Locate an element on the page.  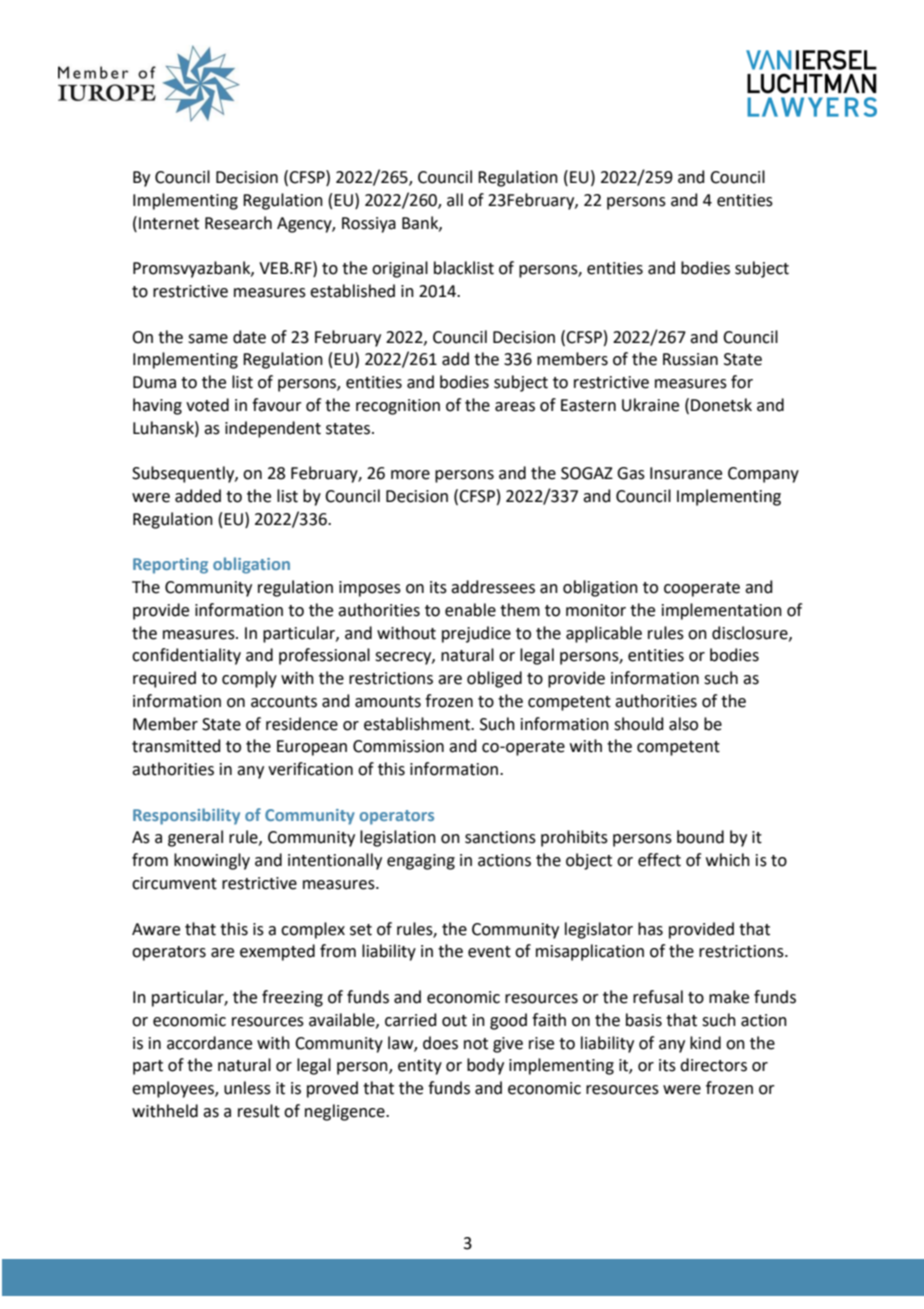
also is located at coordinates (683, 724).
